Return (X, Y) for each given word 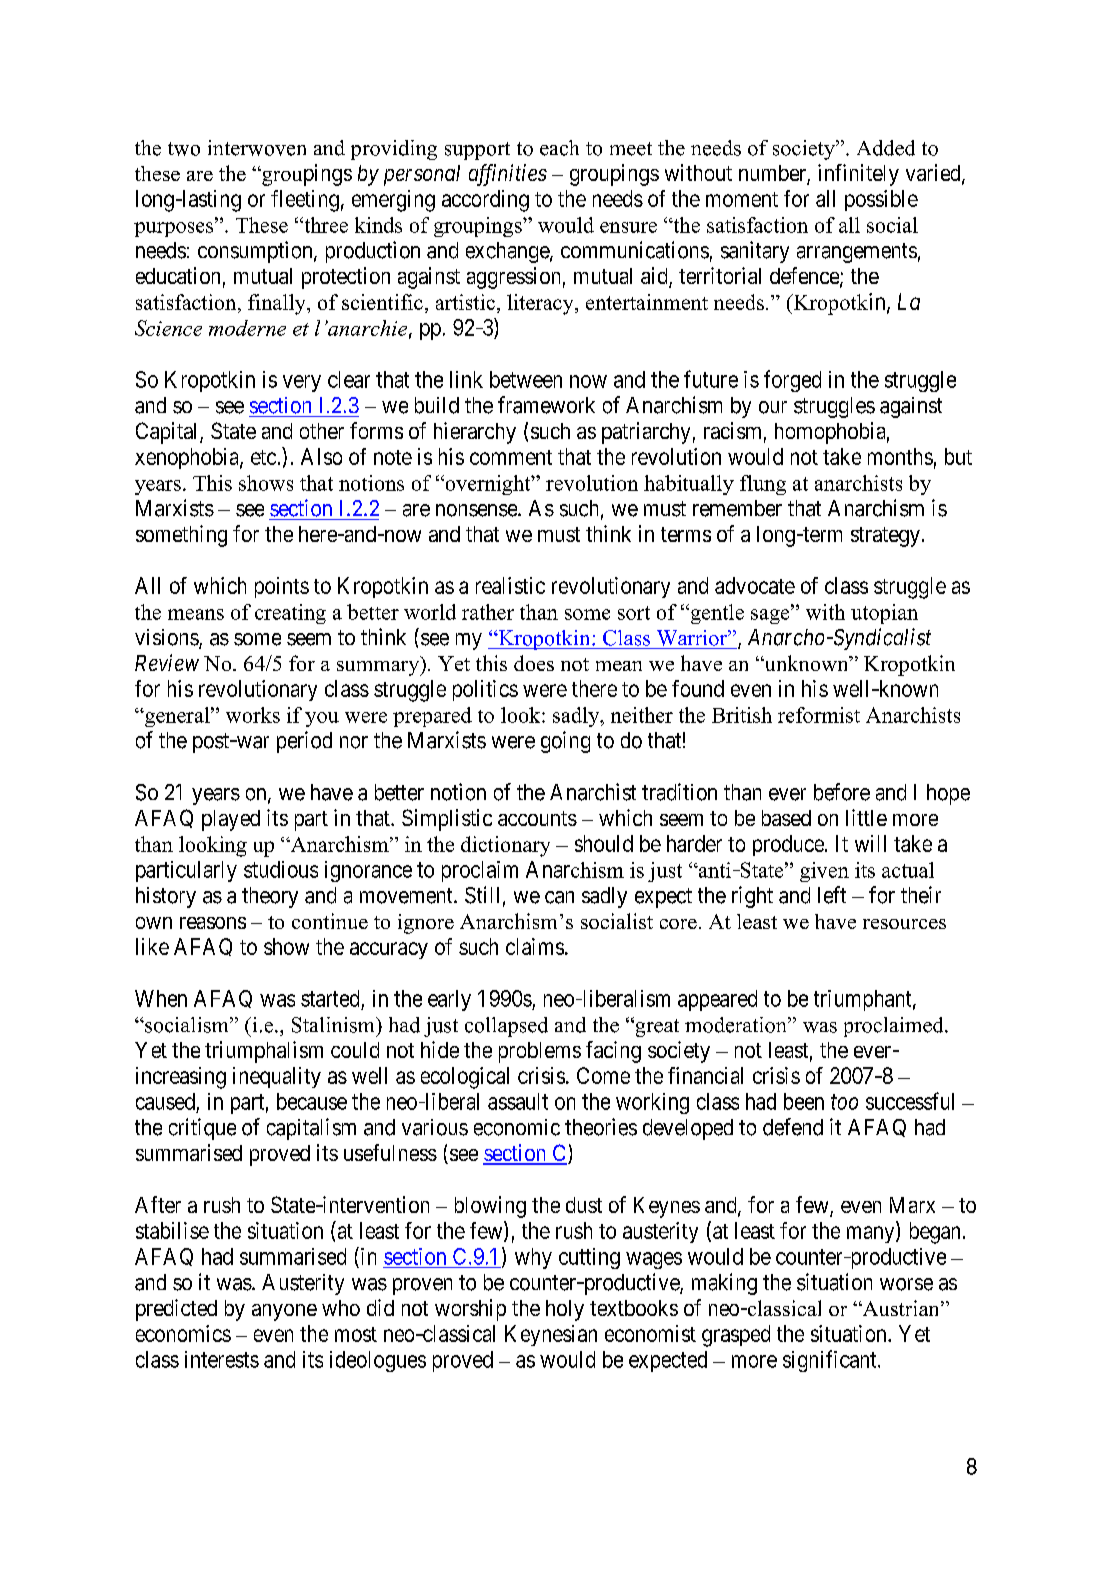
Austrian (901, 1308)
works (253, 715)
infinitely (858, 175)
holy (565, 1310)
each (559, 148)
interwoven (257, 148)
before (842, 792)
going (565, 742)
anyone (284, 1312)
